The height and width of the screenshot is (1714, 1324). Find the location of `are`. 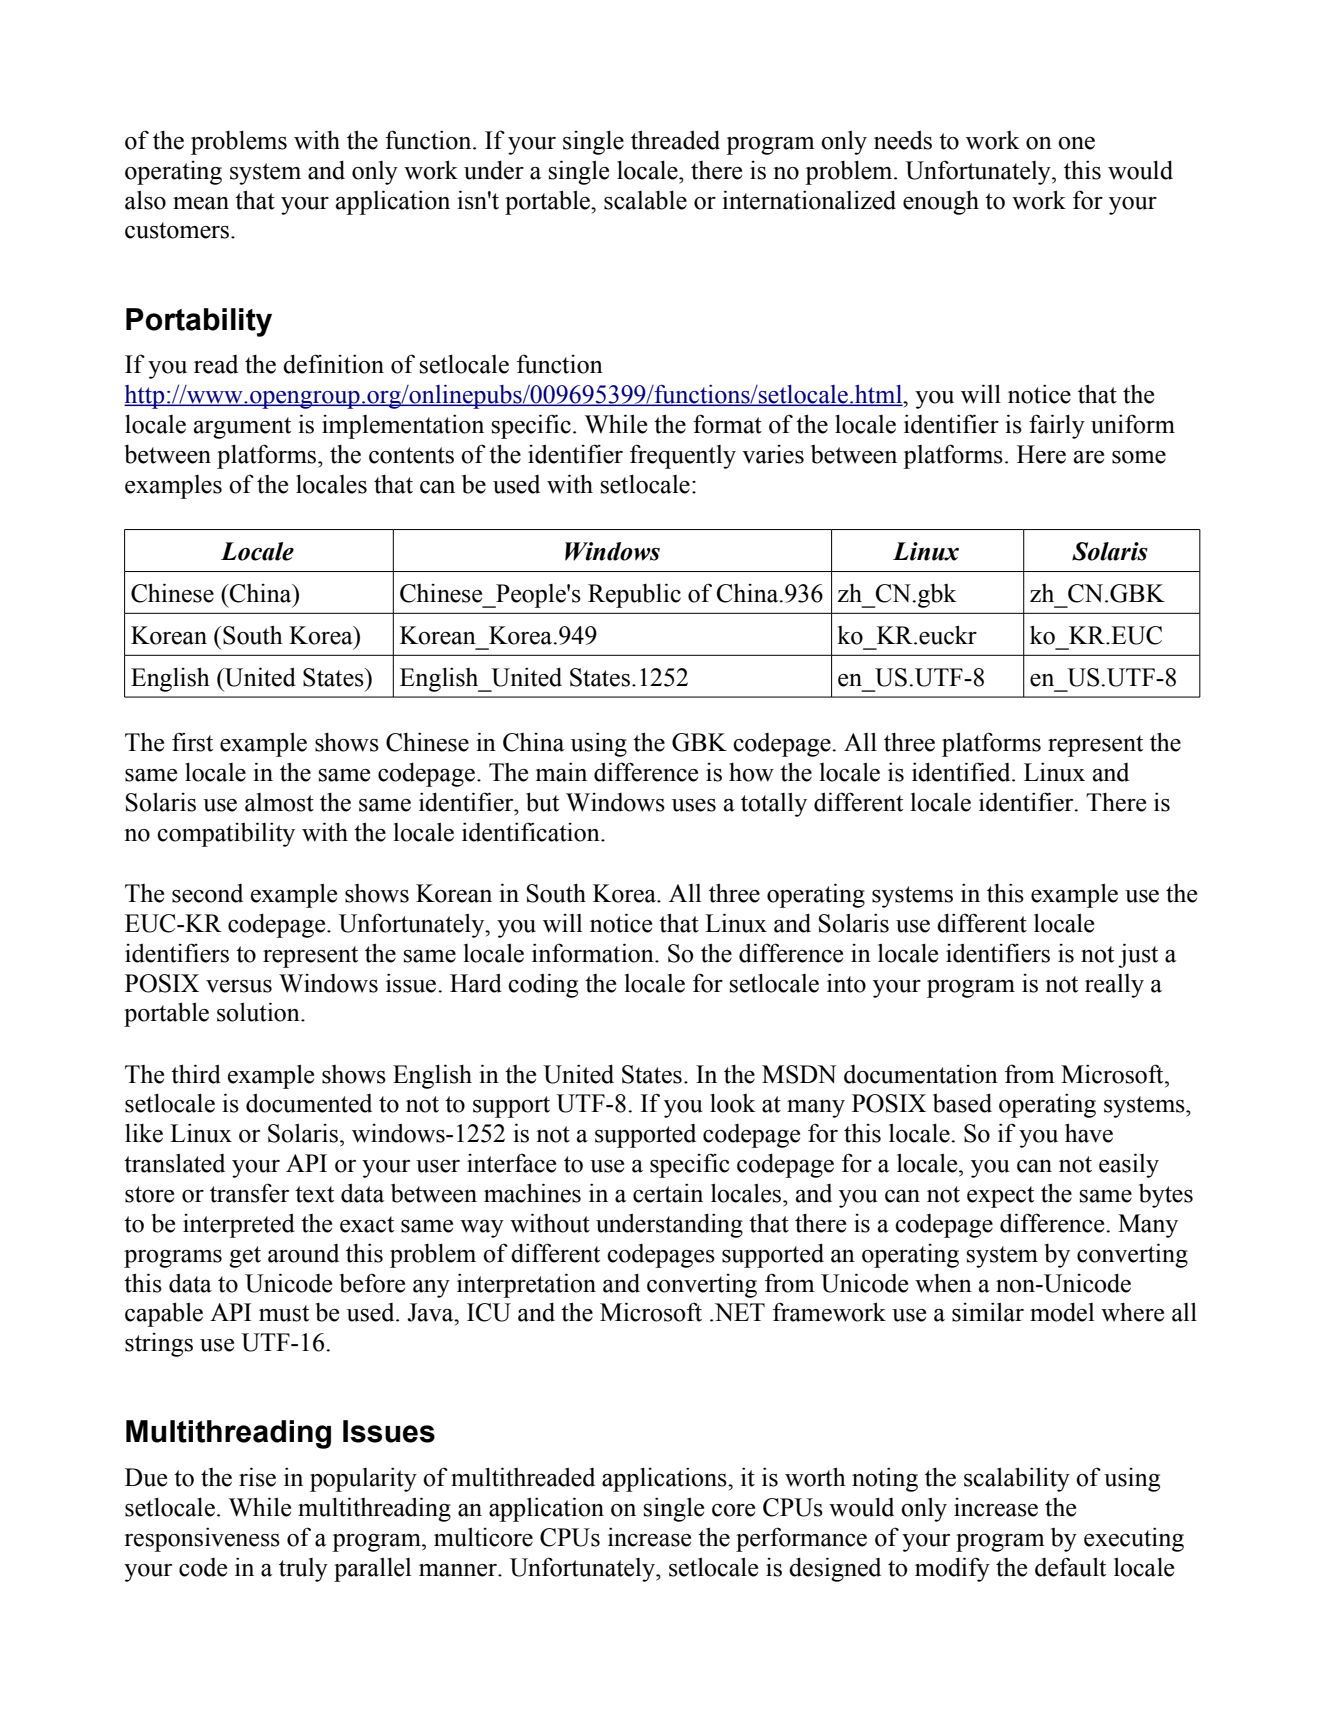

are is located at coordinates (1089, 457).
